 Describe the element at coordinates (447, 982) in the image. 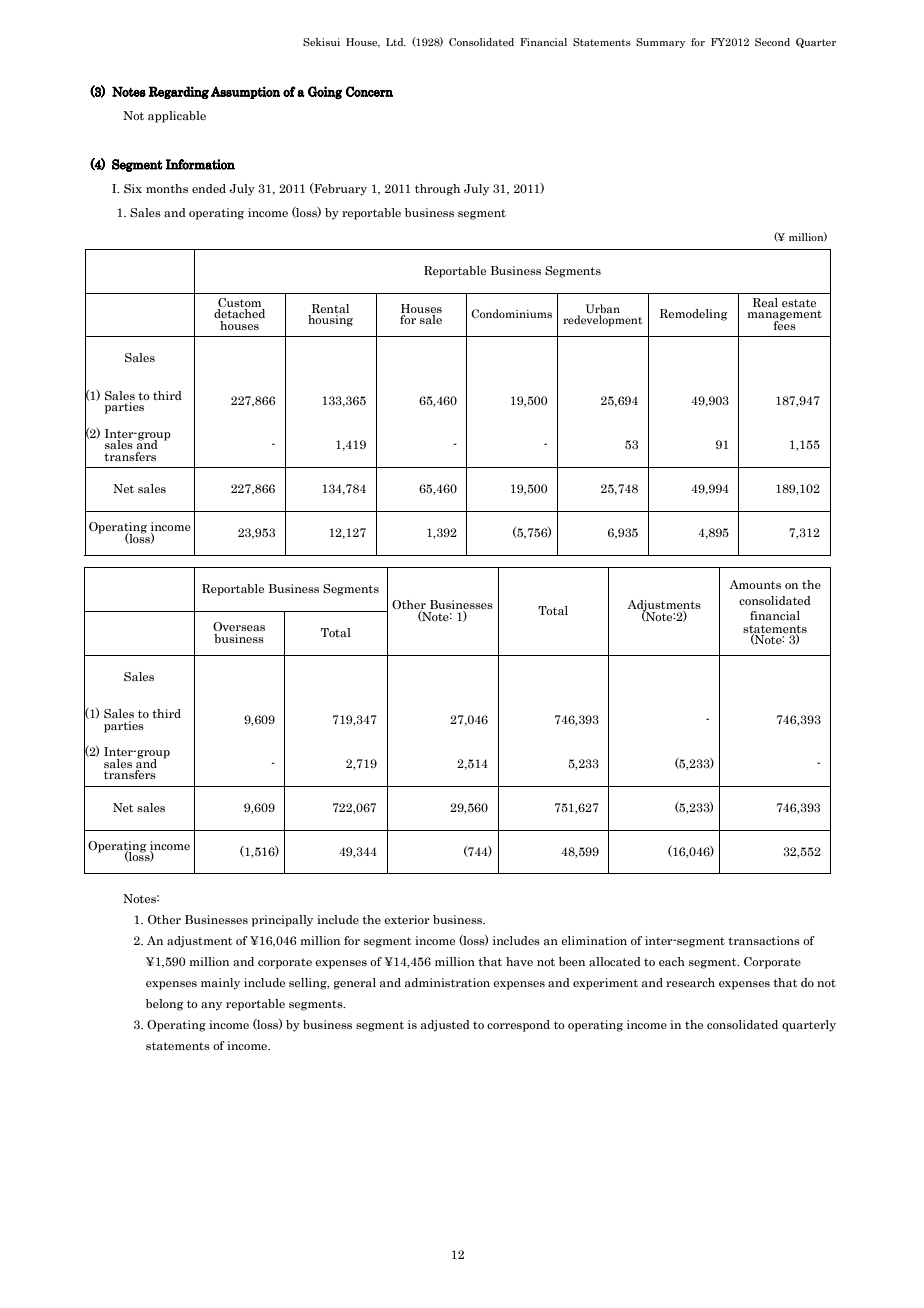

I see `administration` at that location.
